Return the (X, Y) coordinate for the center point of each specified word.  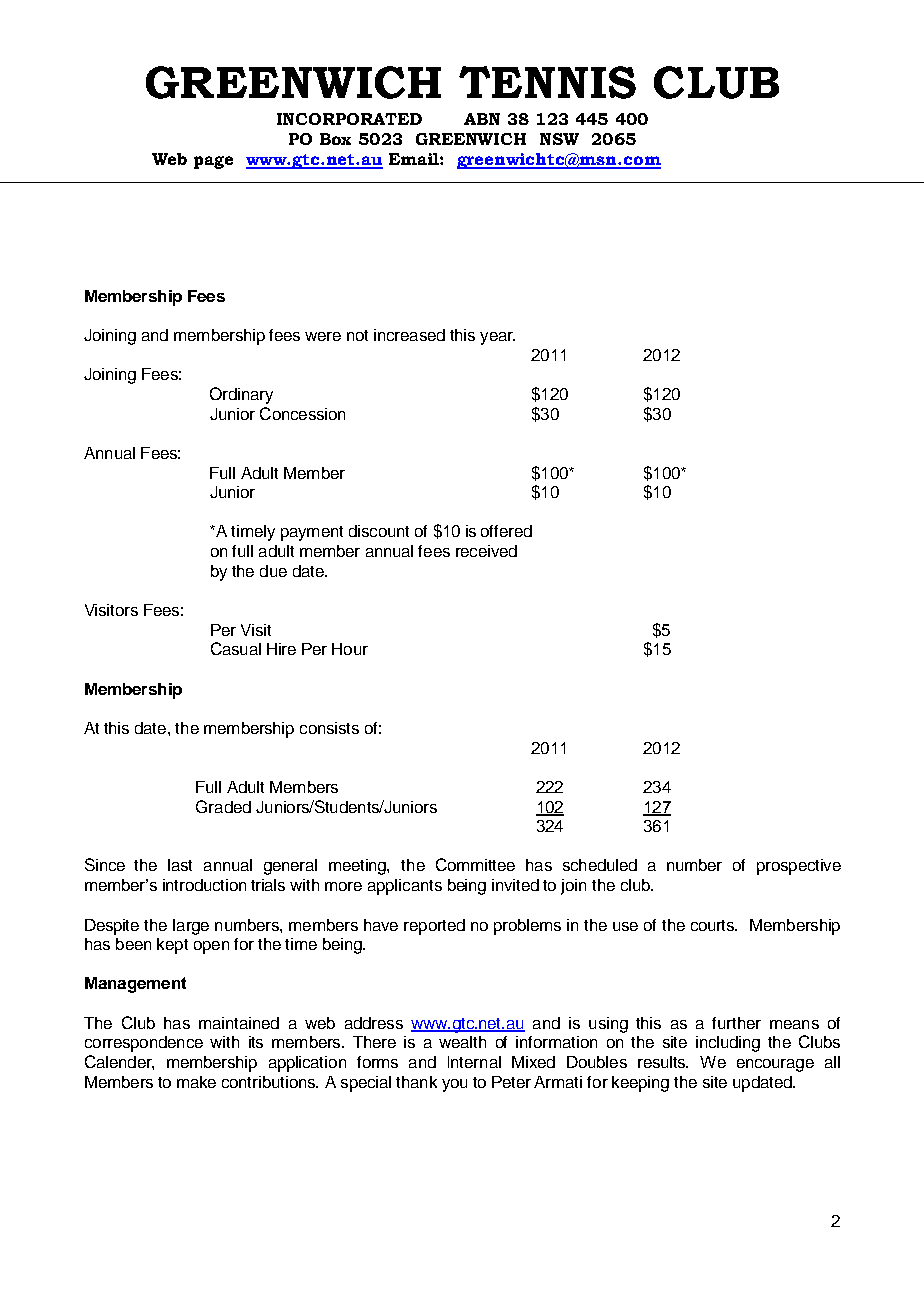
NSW (559, 139)
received (486, 551)
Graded (223, 806)
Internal (474, 1062)
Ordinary (241, 395)
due (273, 571)
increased (409, 335)
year (497, 338)
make (196, 1082)
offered (506, 531)
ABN (482, 119)
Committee (475, 864)
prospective (799, 867)
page (213, 162)
